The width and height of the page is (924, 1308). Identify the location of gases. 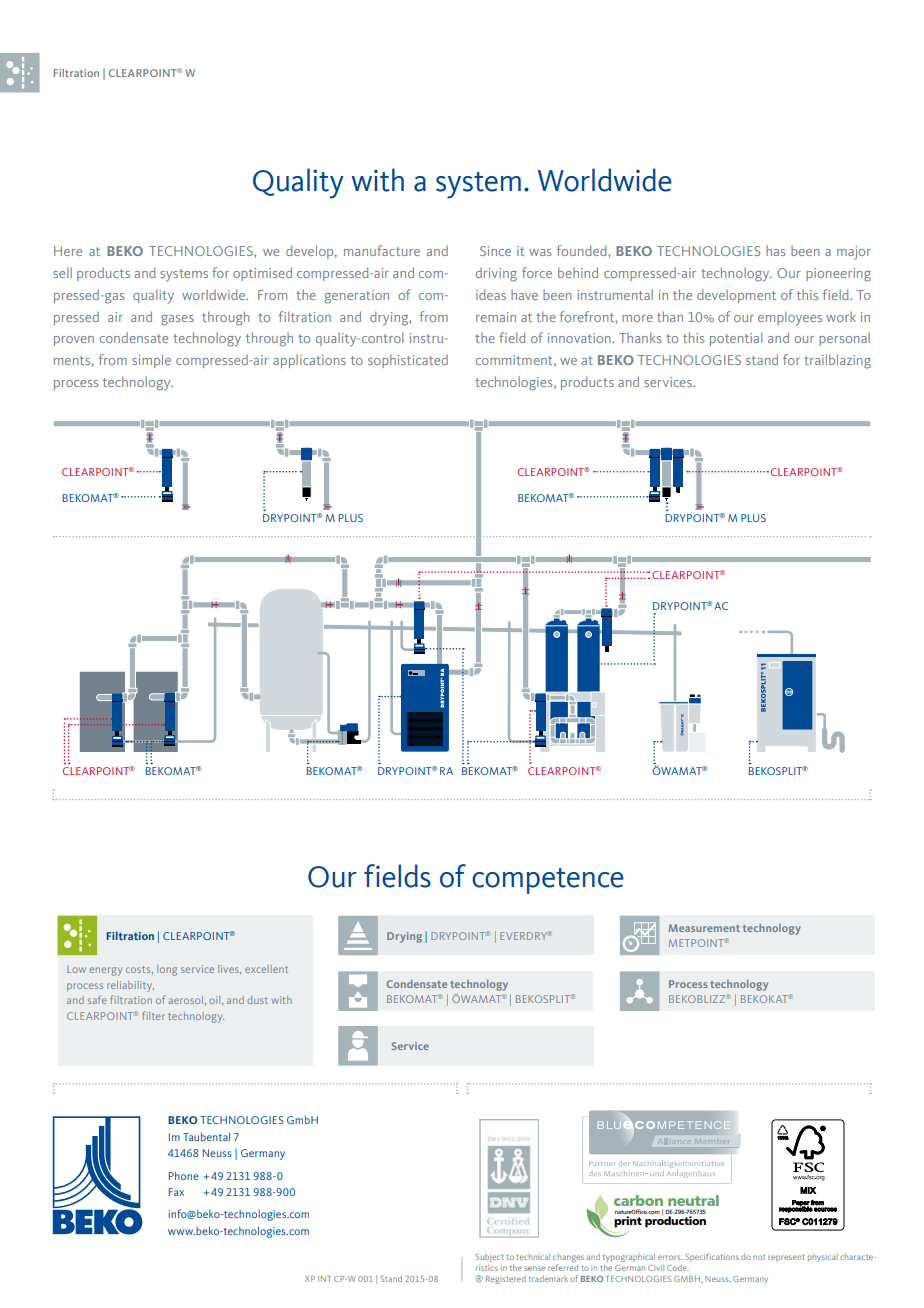
(177, 320).
